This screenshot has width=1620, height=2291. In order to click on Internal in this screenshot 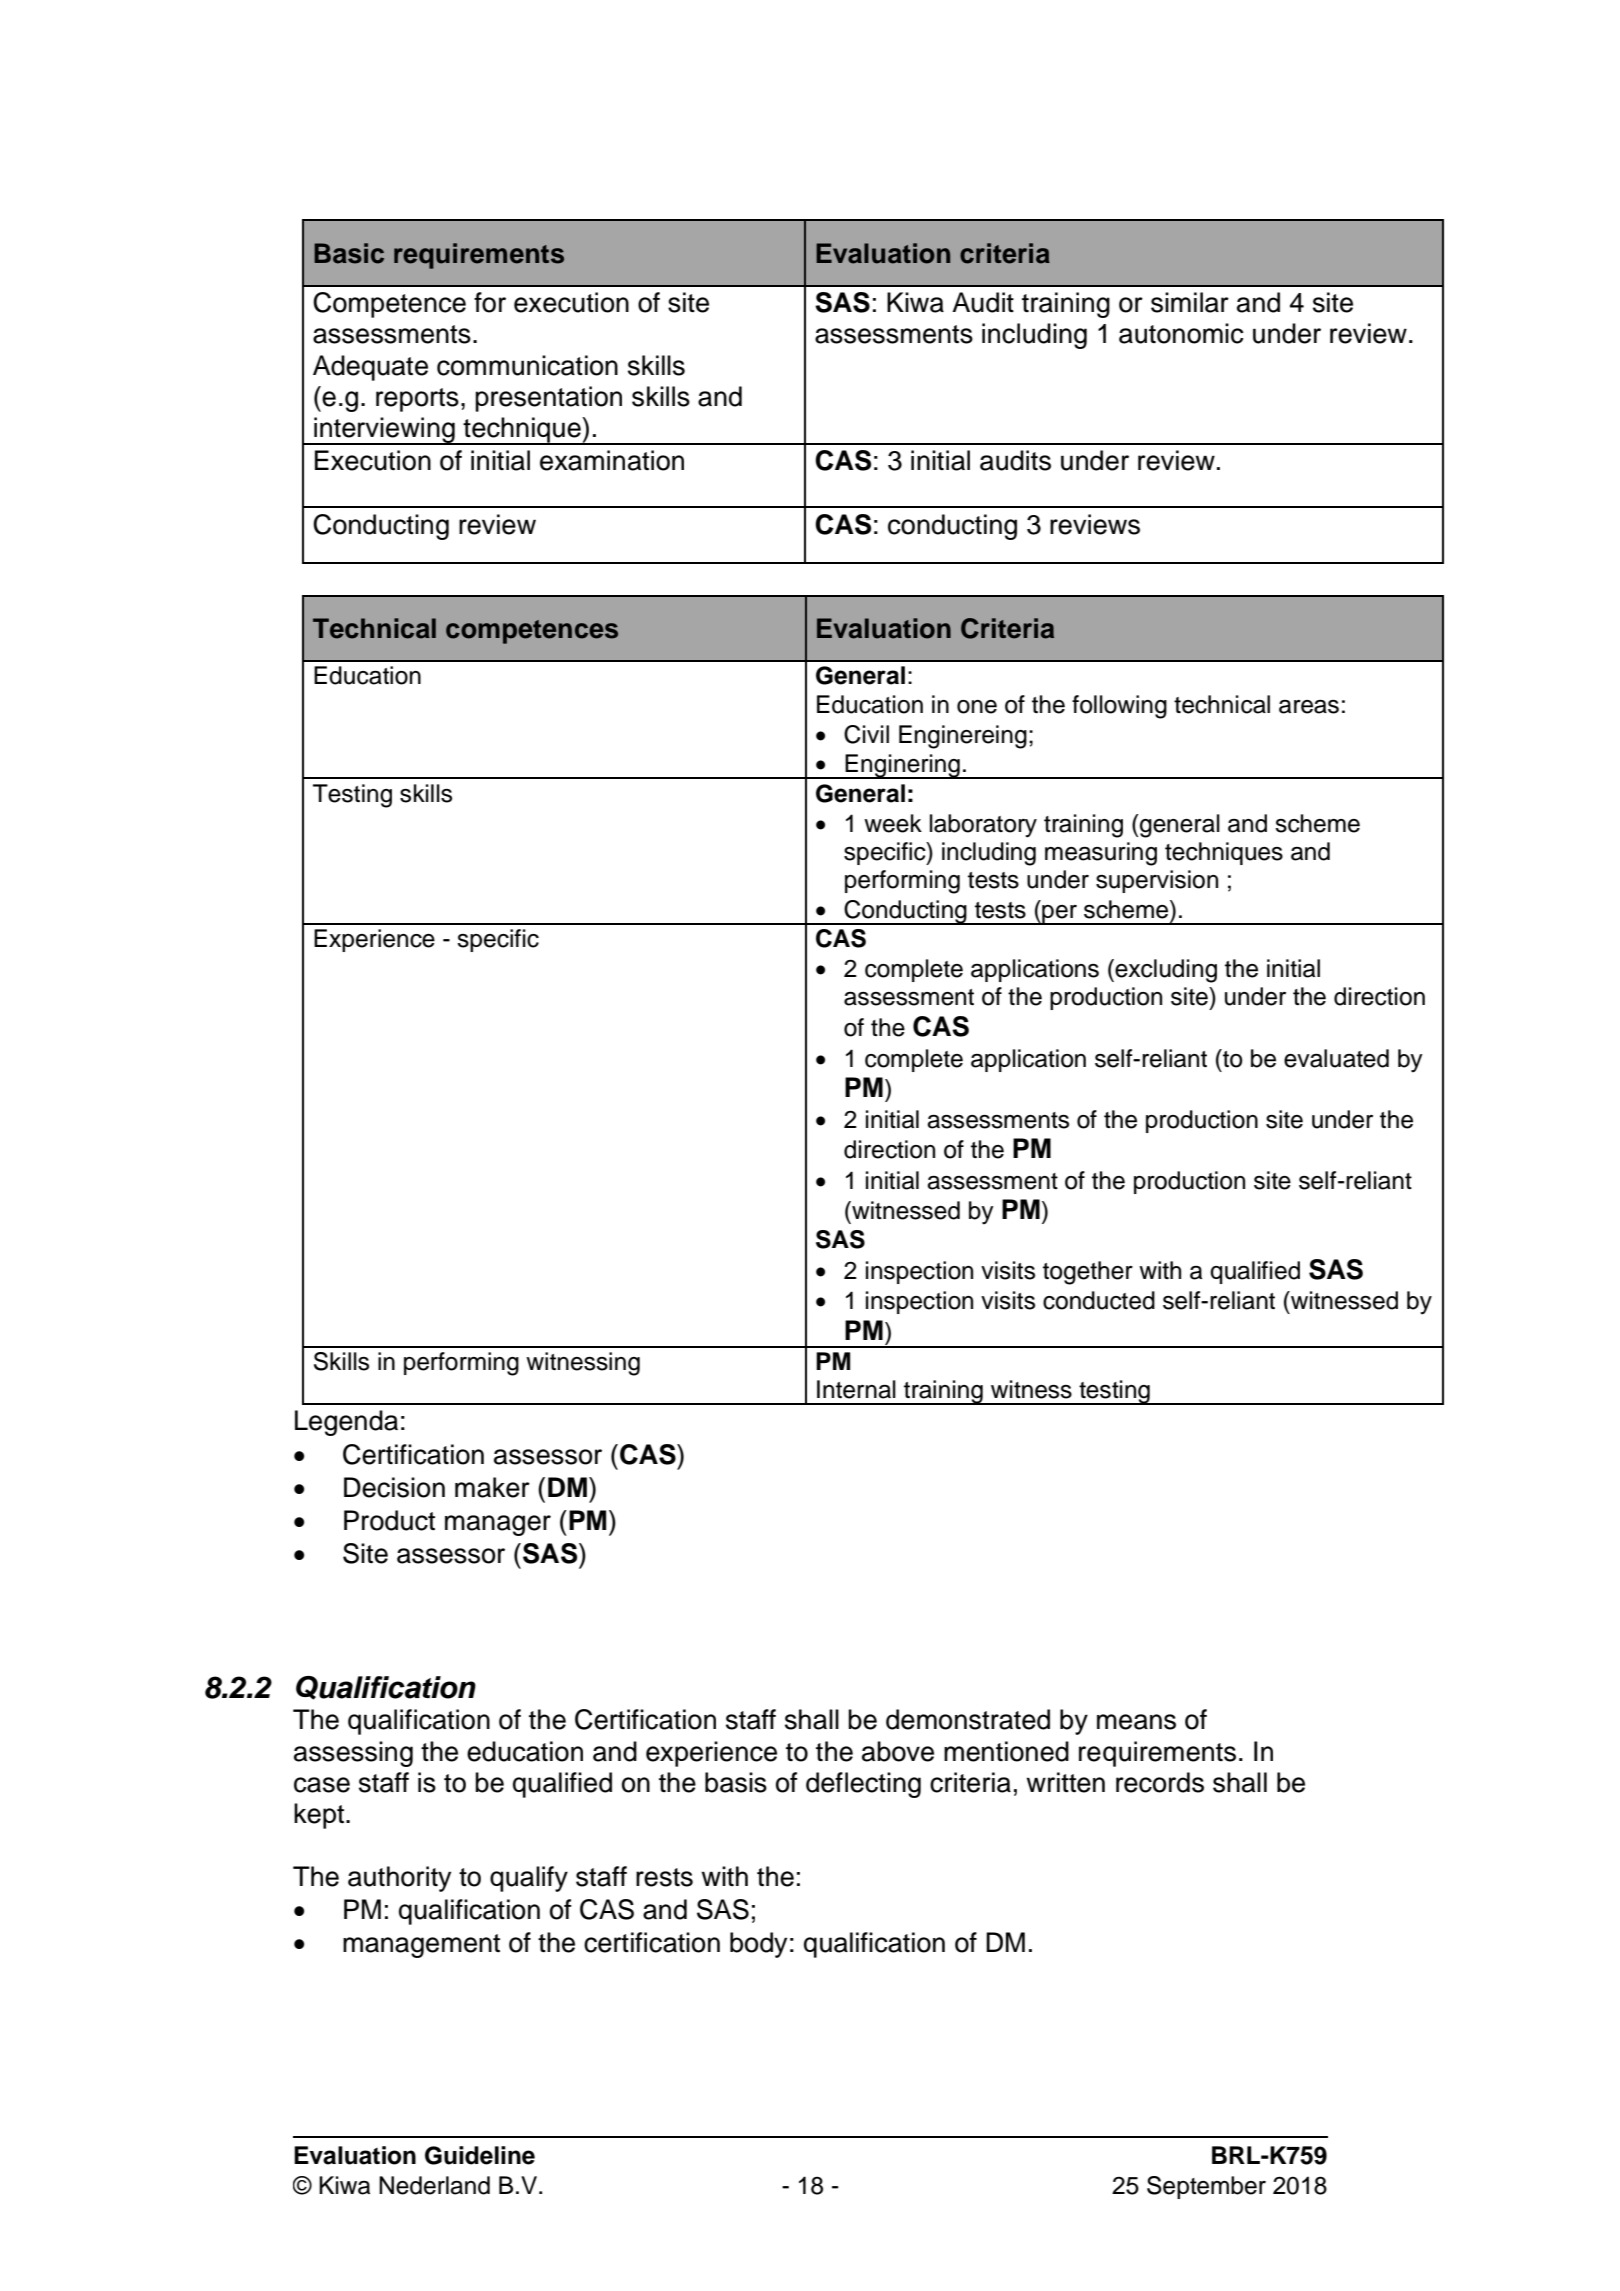, I will do `click(856, 1389)`.
